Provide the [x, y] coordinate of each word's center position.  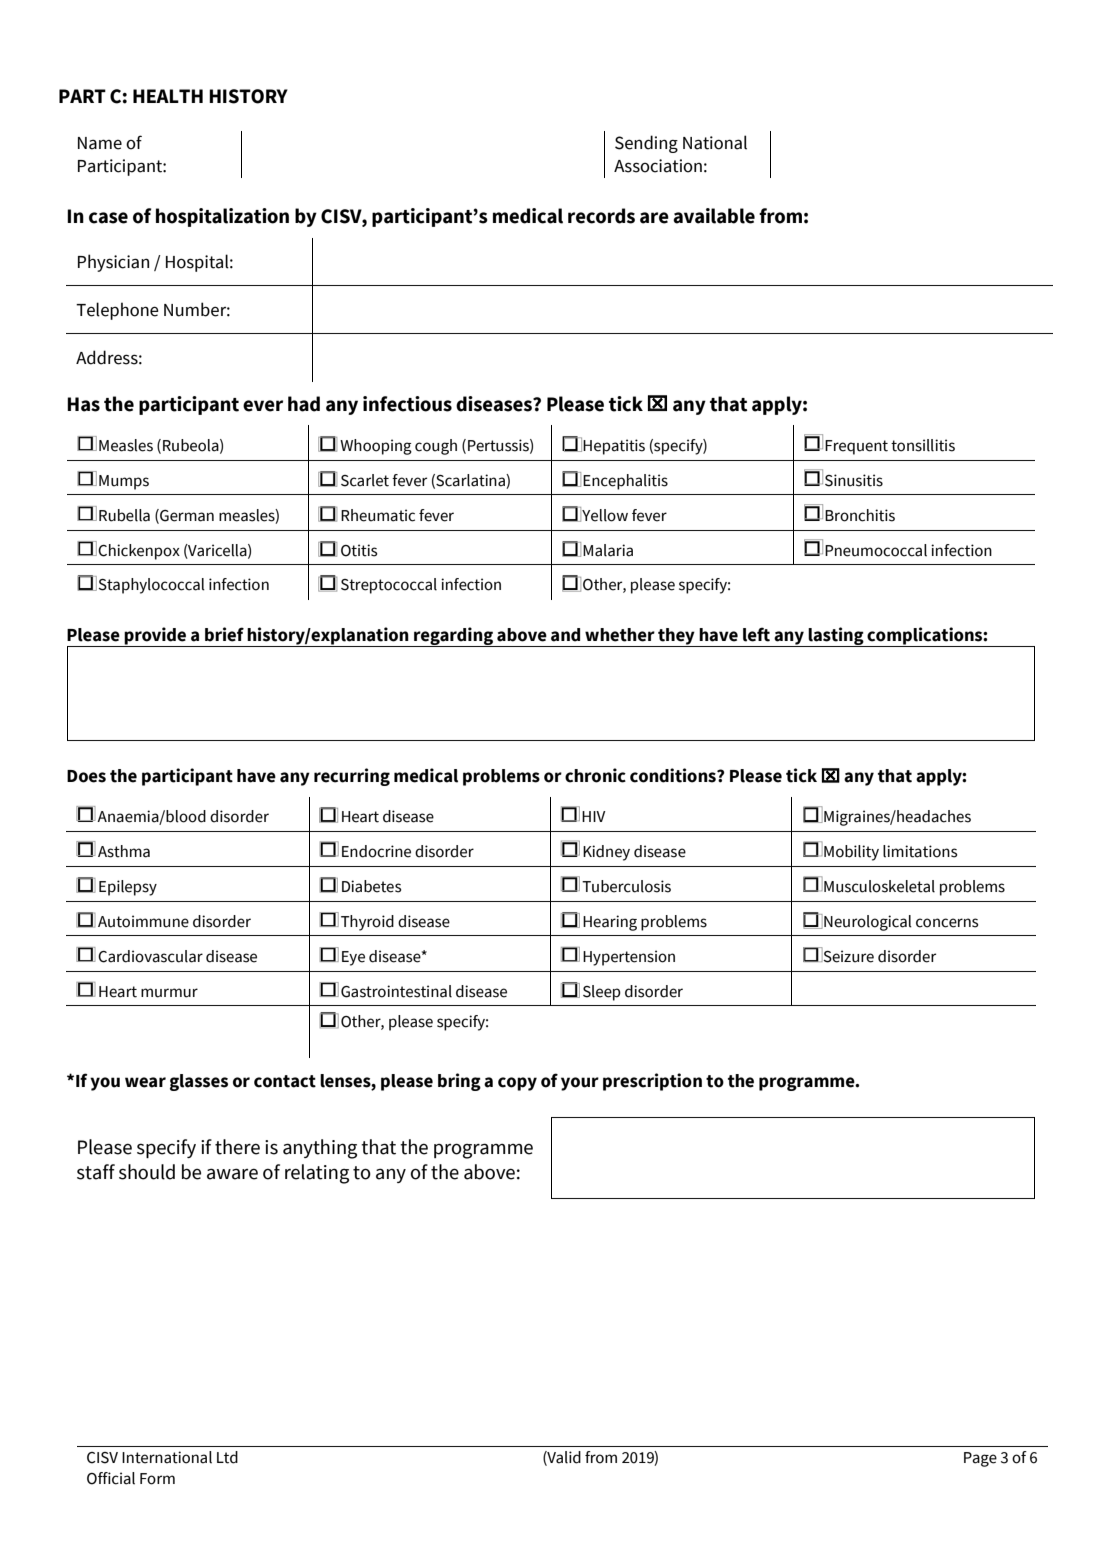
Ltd [227, 1457]
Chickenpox [139, 552]
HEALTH [168, 96]
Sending [646, 144]
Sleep [602, 993]
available [714, 216]
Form [157, 1479]
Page [980, 1459]
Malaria [608, 550]
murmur [169, 993]
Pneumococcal [876, 550]
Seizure [847, 955]
